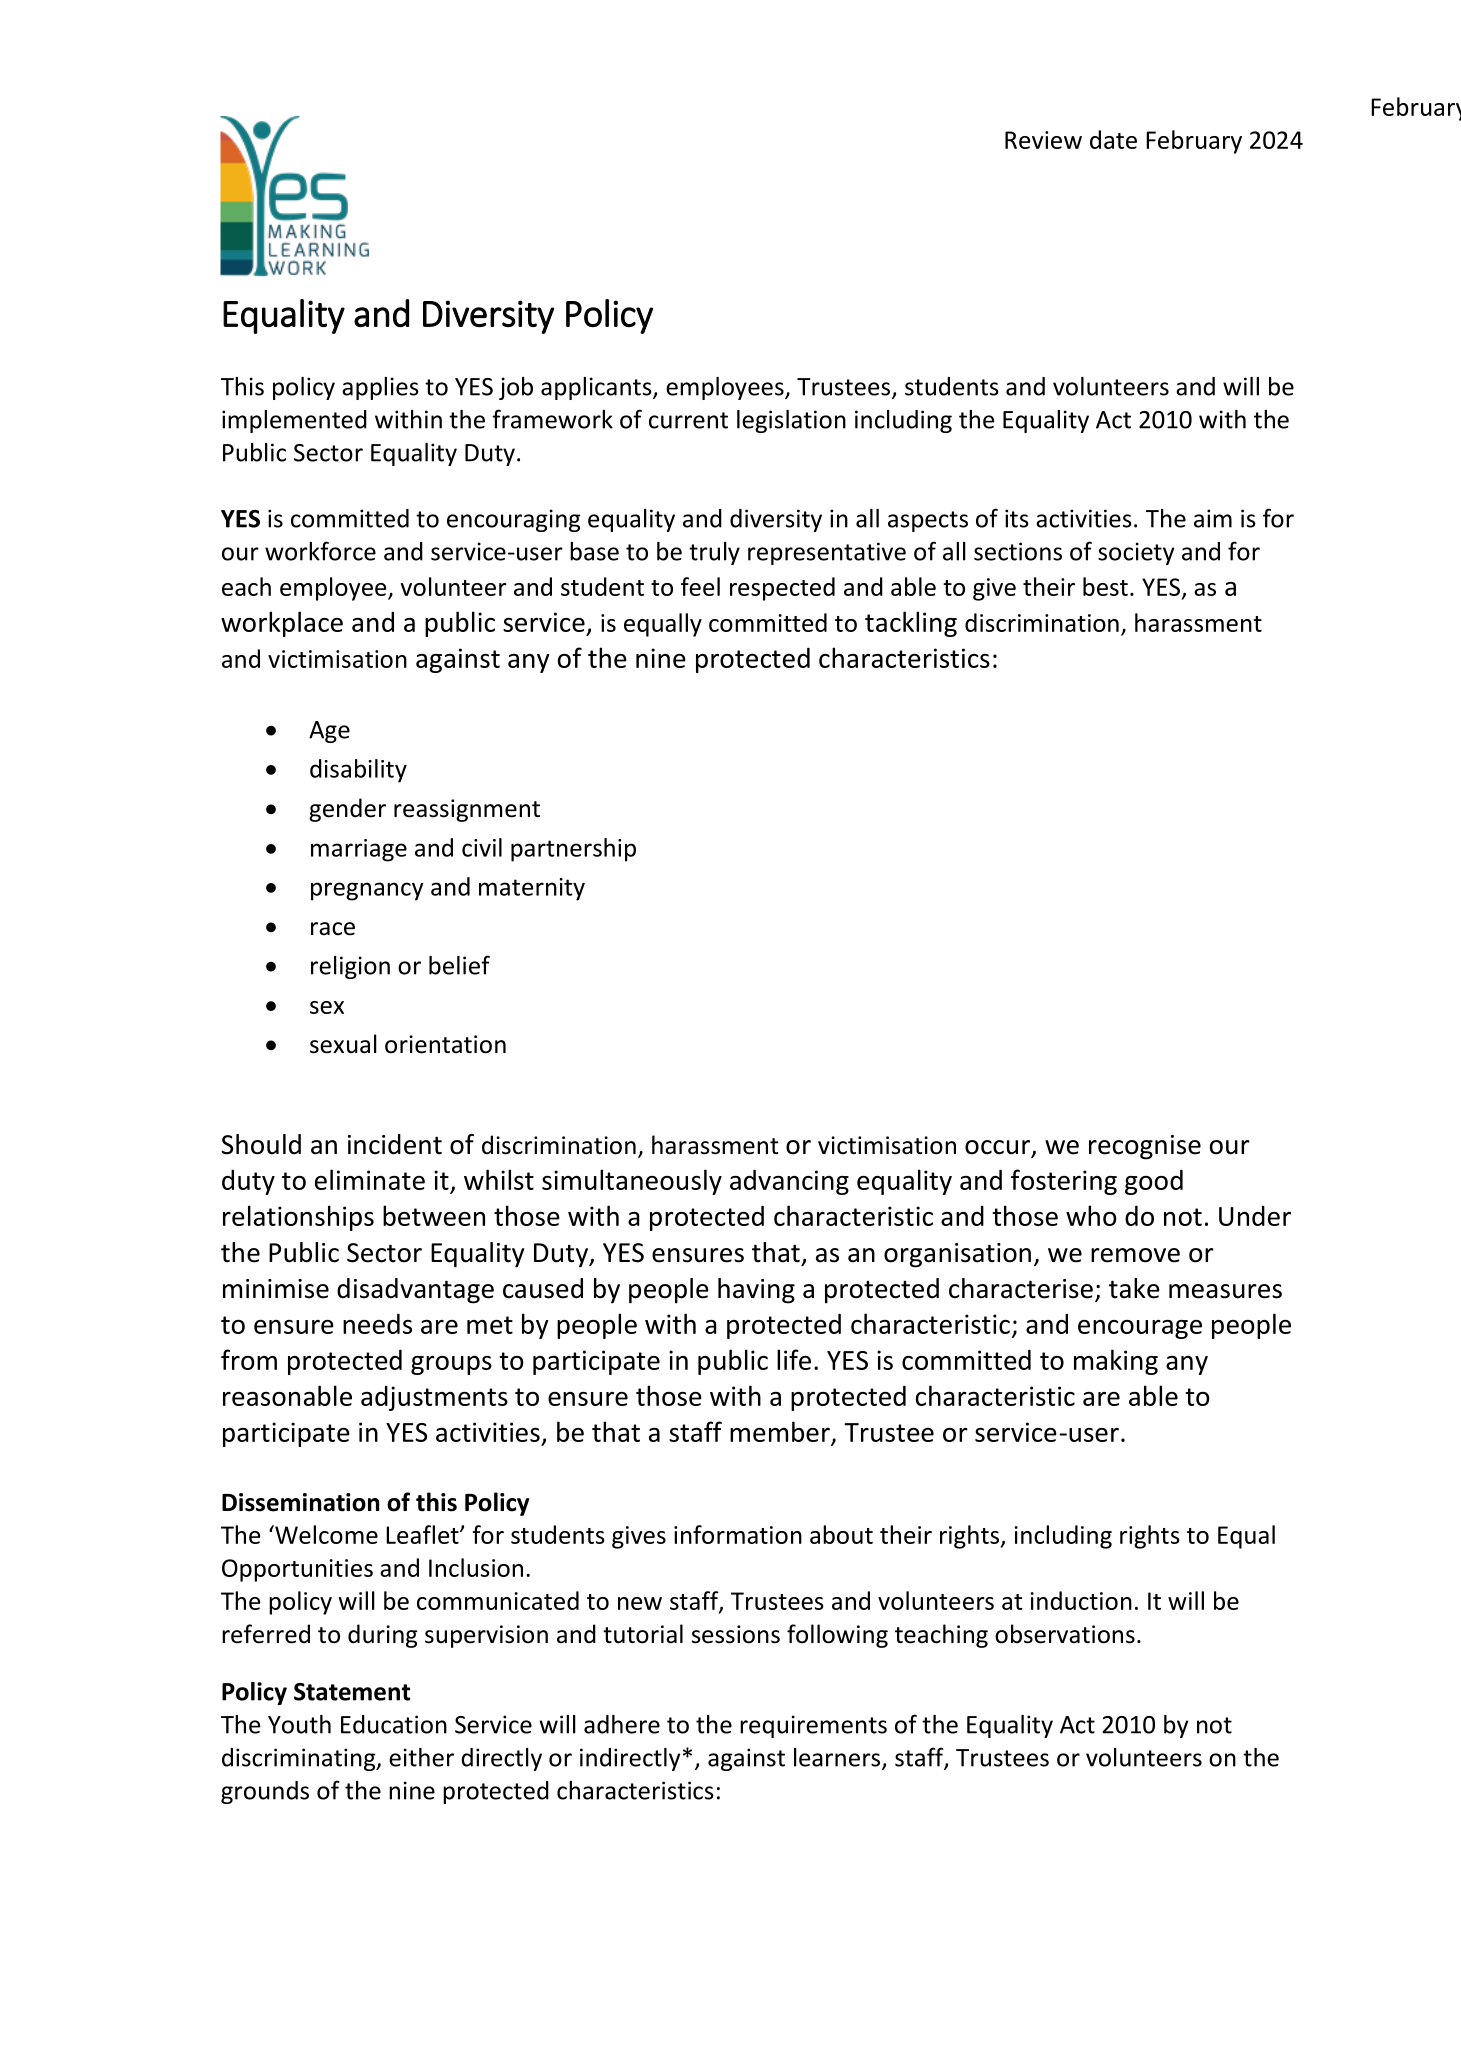 The image size is (1461, 2066). Describe the element at coordinates (350, 967) in the page. I see `religion` at that location.
